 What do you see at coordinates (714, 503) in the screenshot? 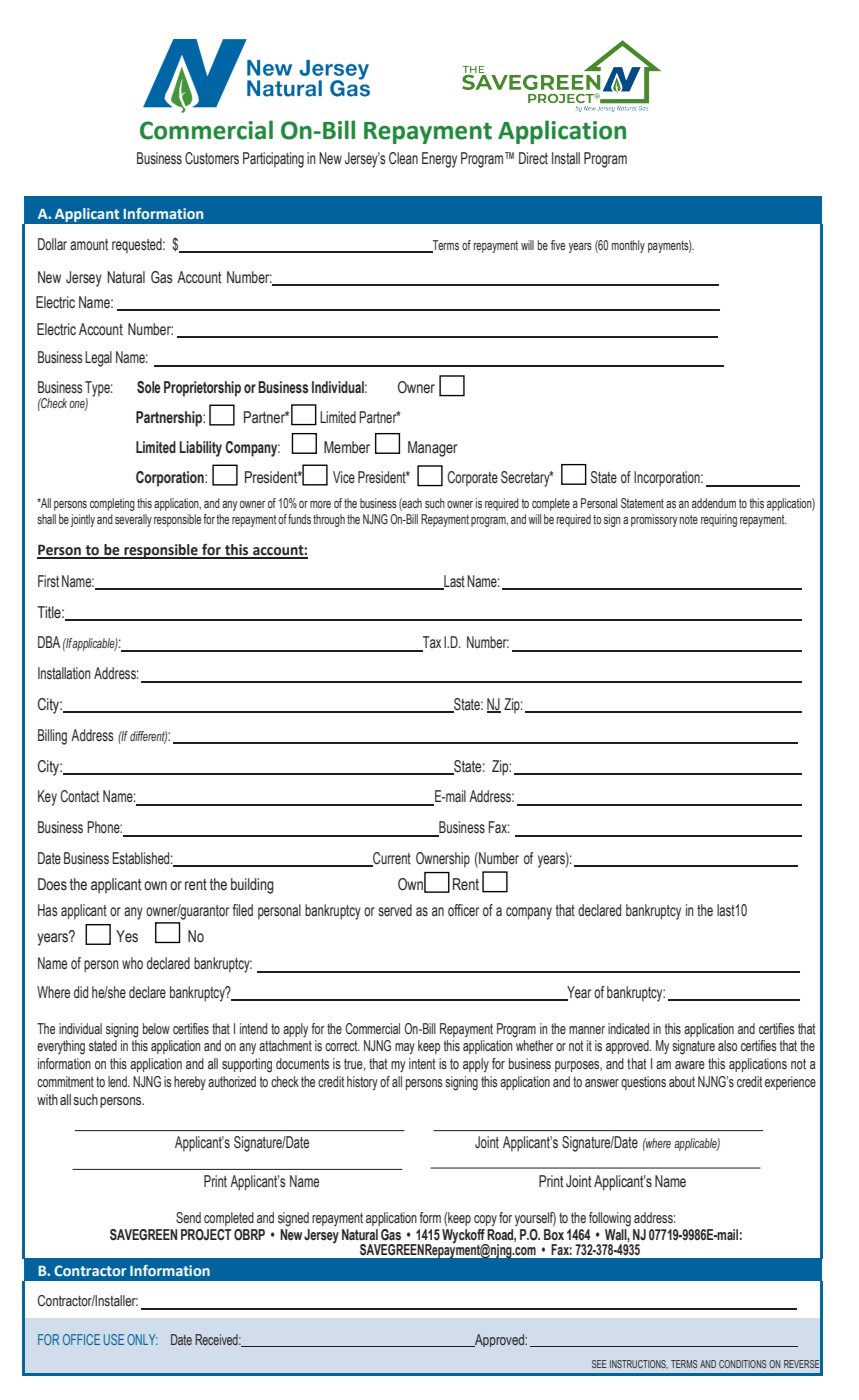
I see `addendum` at bounding box center [714, 503].
